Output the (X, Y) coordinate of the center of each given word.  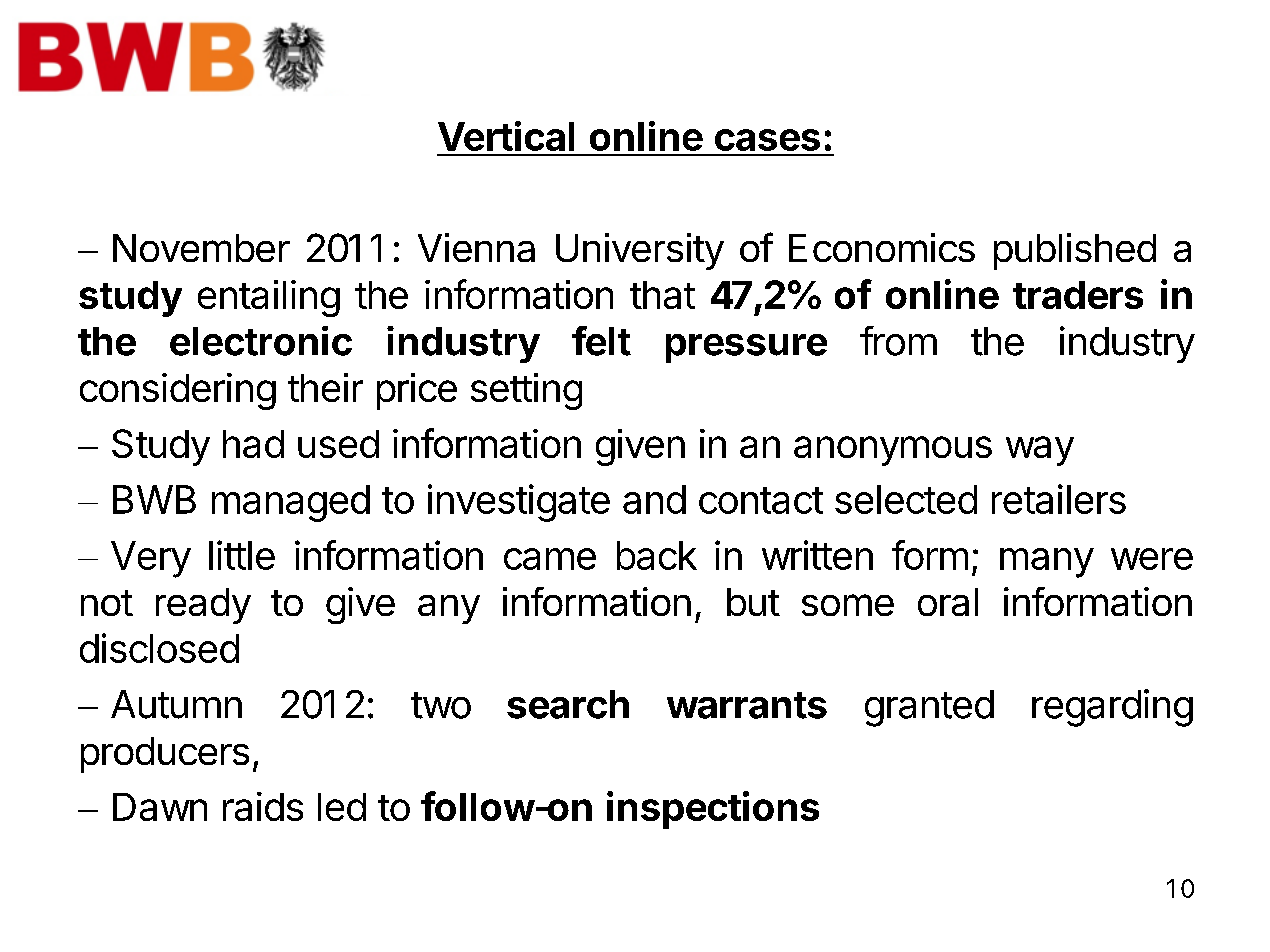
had (253, 444)
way (1040, 451)
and (654, 499)
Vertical (506, 136)
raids (263, 806)
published (1075, 251)
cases (767, 140)
